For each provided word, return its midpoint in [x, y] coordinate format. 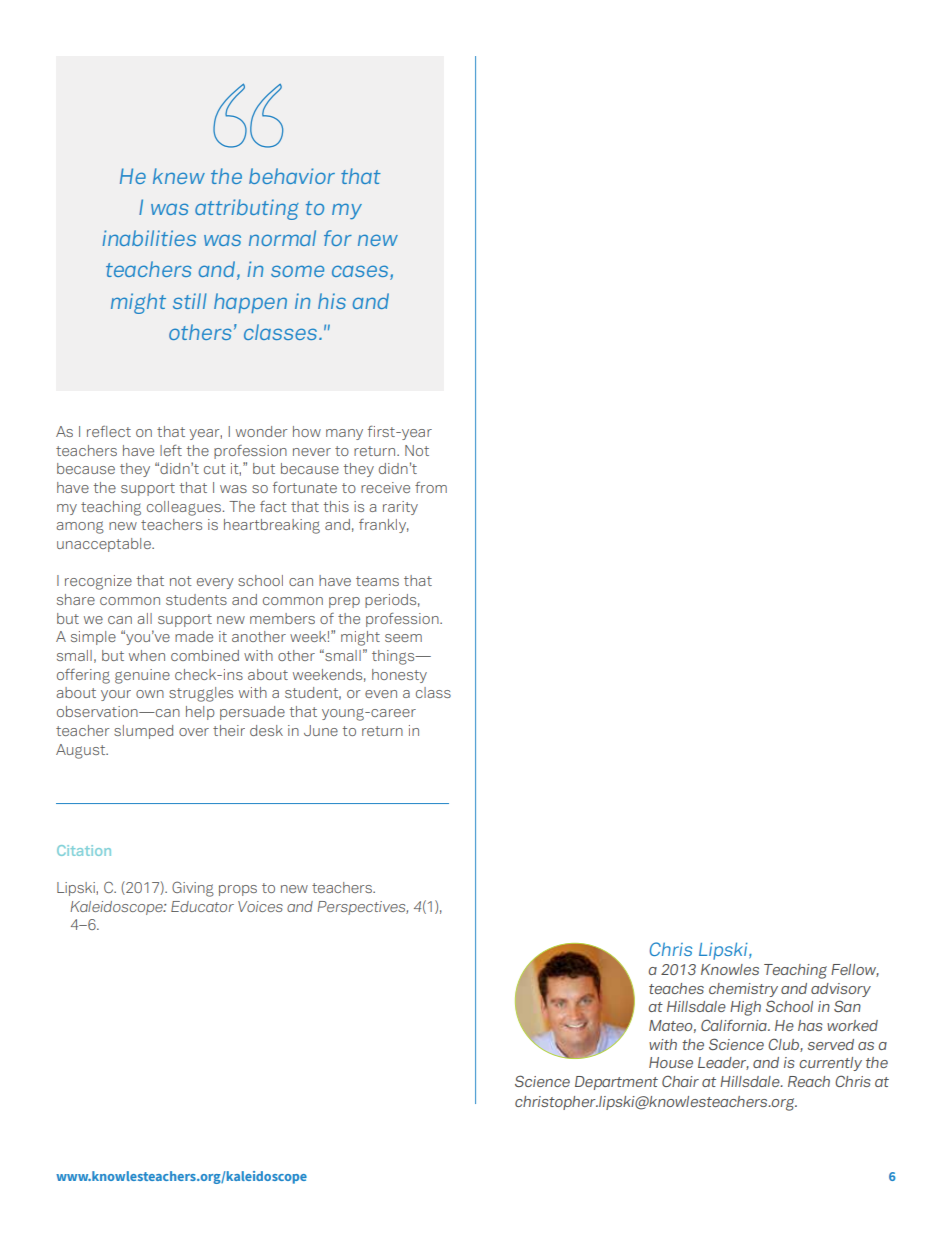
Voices [260, 906]
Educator [202, 906]
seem [403, 638]
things [394, 657]
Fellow [855, 970]
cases [361, 272]
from [431, 487]
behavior [292, 176]
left [171, 450]
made [194, 636]
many [344, 434]
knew [179, 176]
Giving [193, 889]
